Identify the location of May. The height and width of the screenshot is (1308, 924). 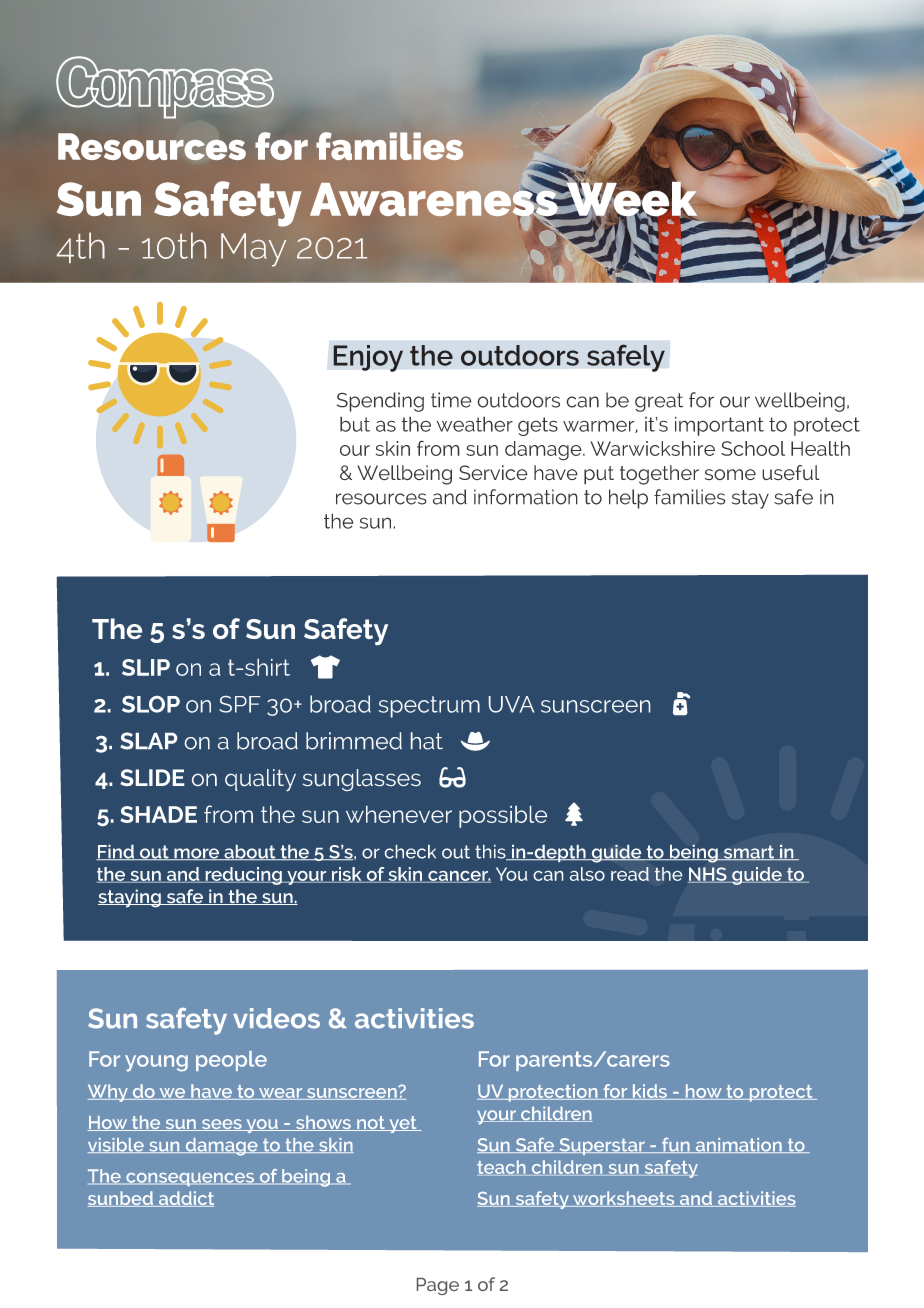
(253, 250).
